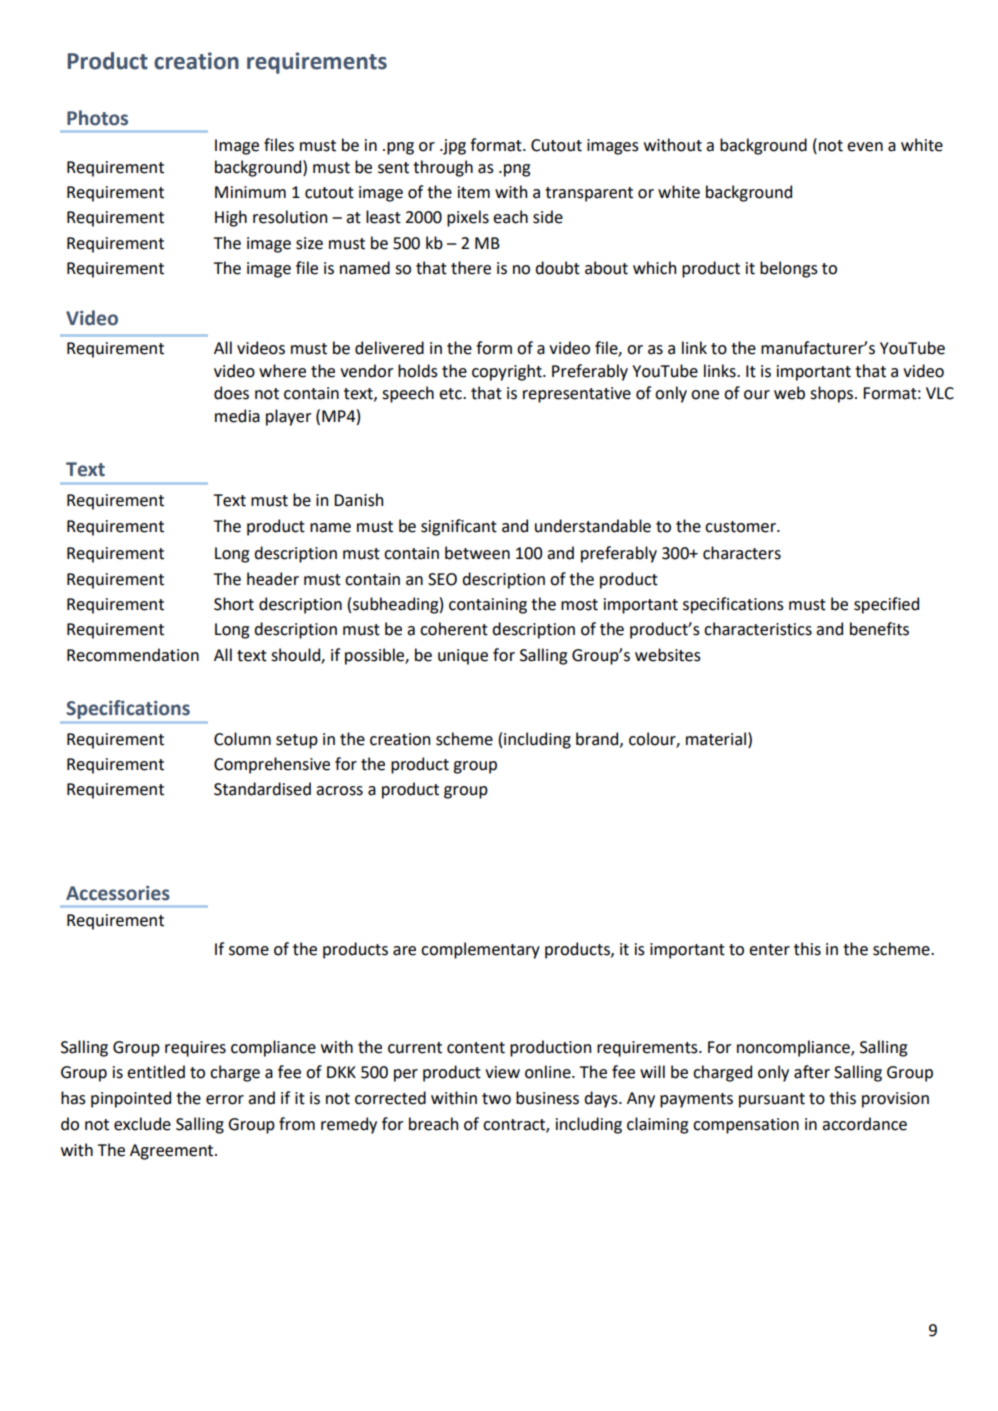 This screenshot has height=1411, width=998. Describe the element at coordinates (496, 1099) in the screenshot. I see `two` at that location.
